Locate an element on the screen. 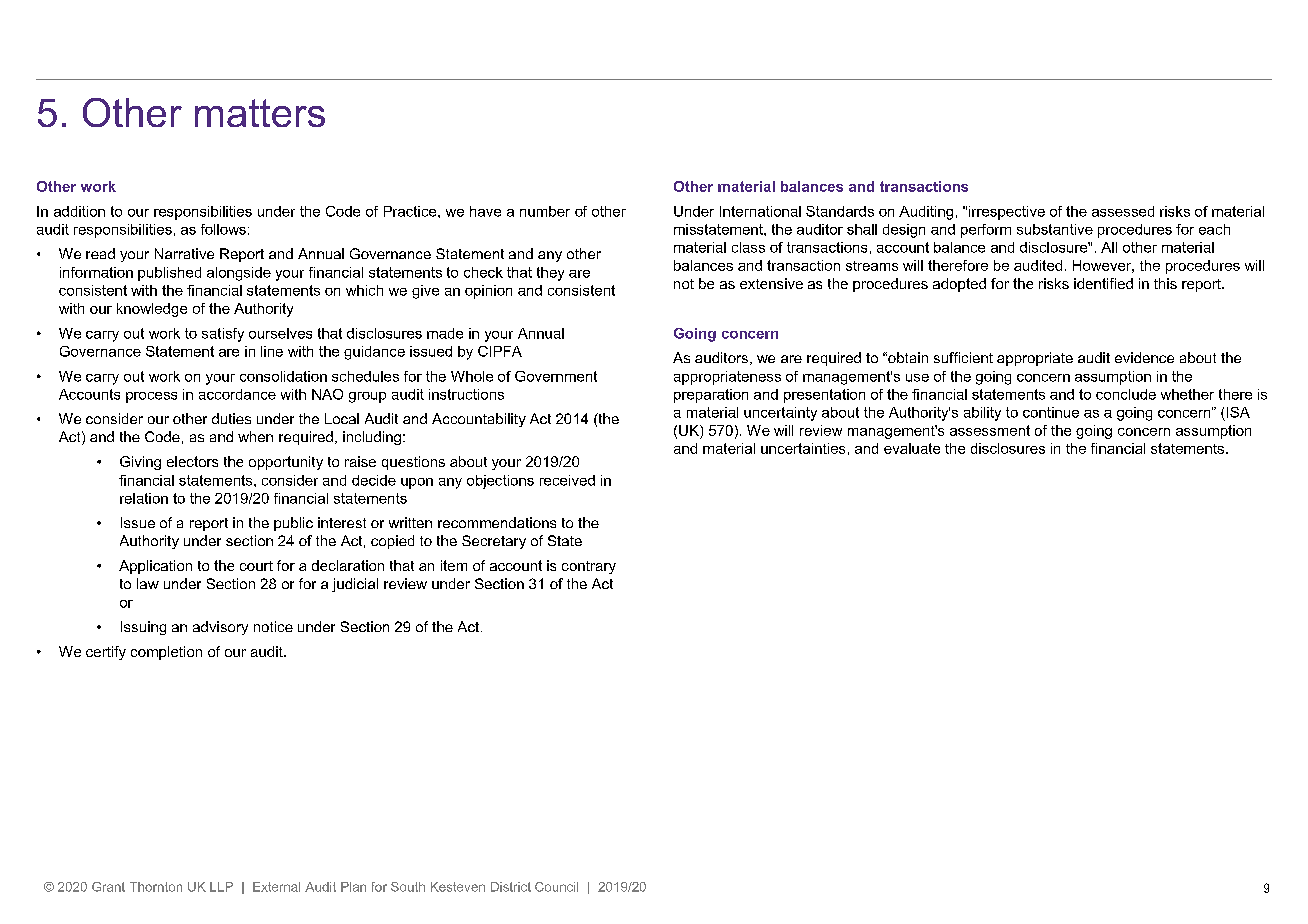  accordance is located at coordinates (237, 394).
